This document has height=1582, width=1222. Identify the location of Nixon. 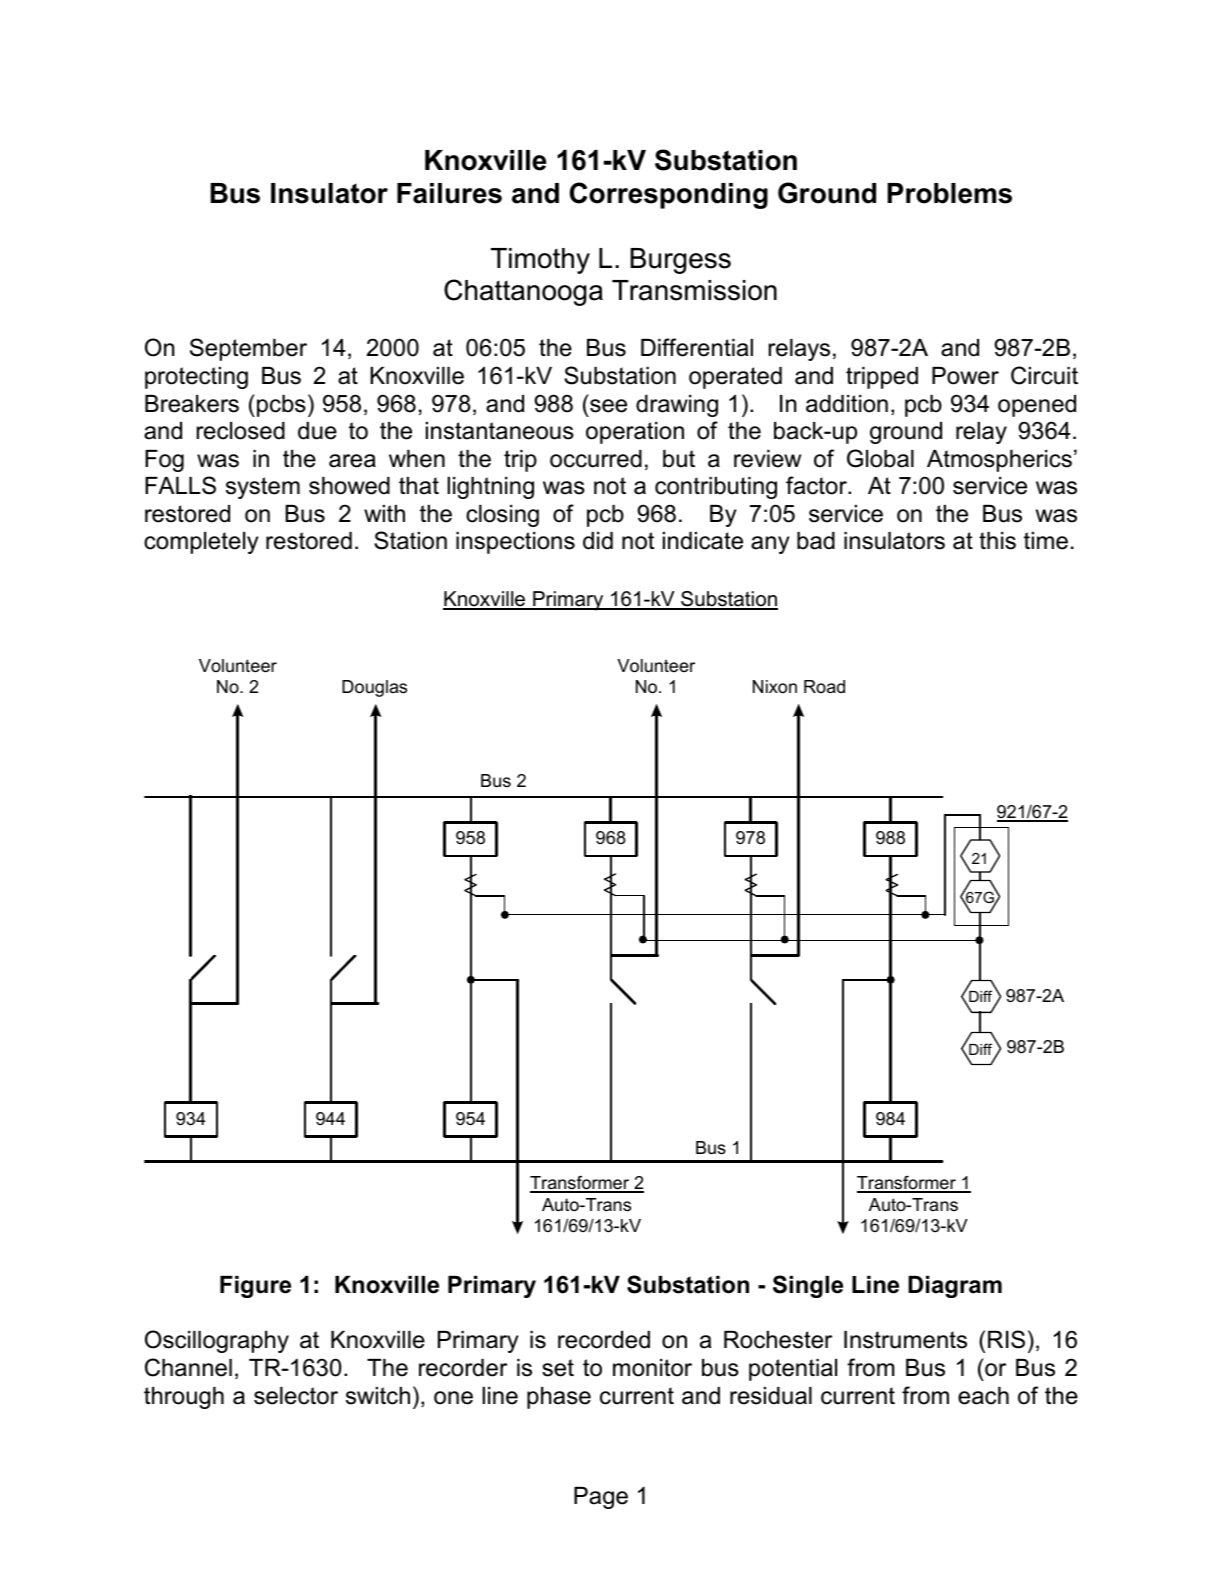
(775, 687).
